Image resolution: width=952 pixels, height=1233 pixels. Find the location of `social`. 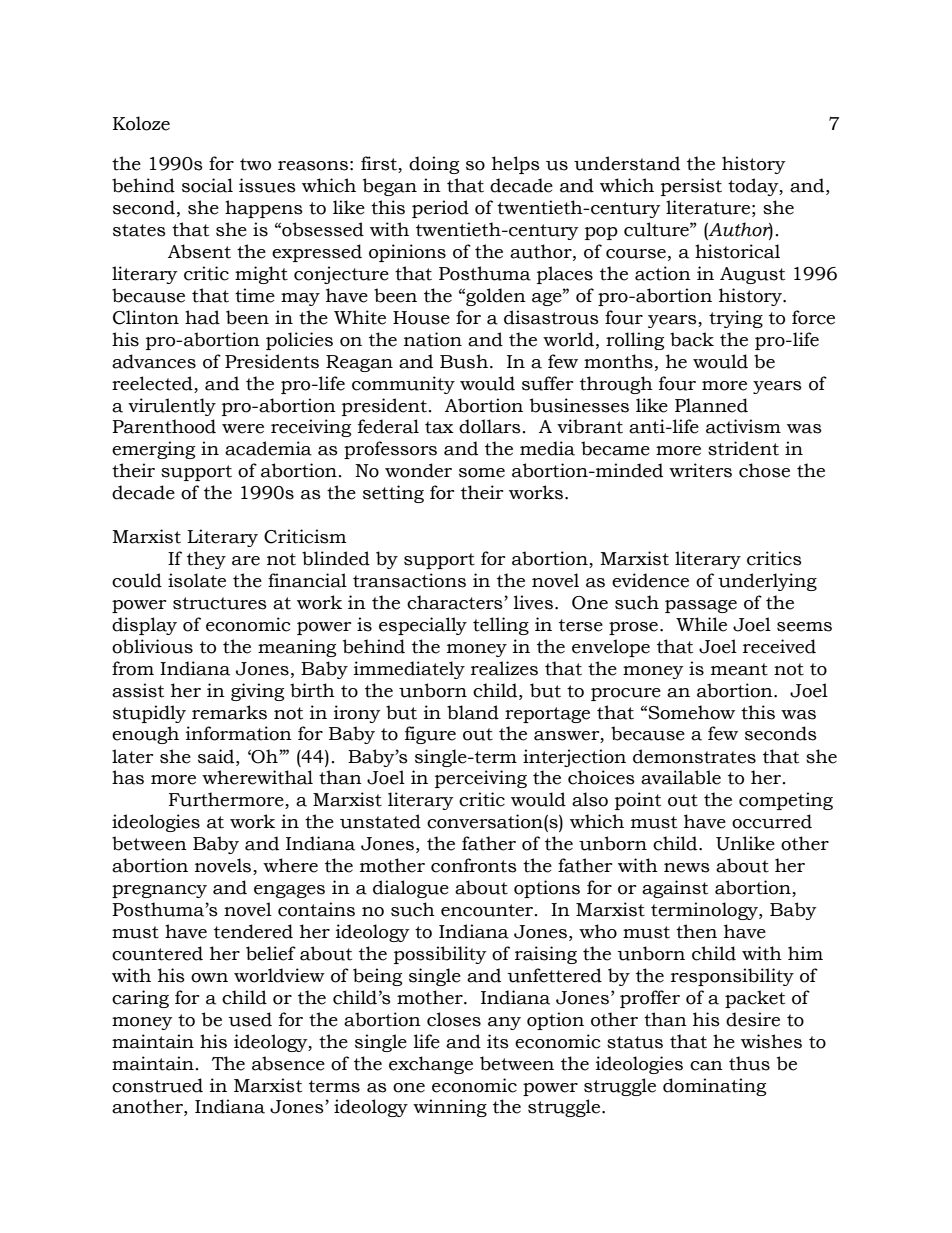

social is located at coordinates (207, 185).
